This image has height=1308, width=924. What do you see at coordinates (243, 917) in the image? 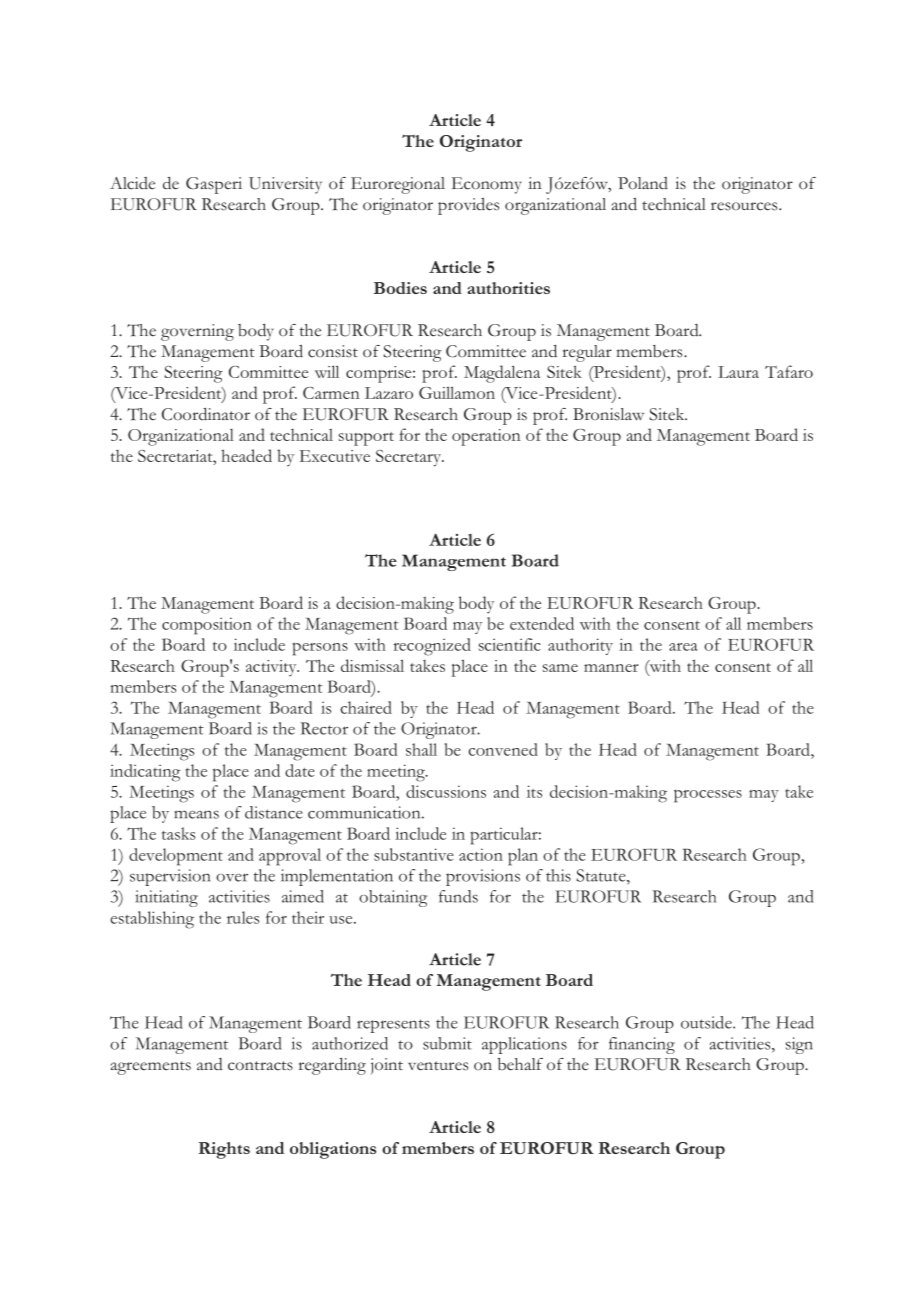
I see `rules` at bounding box center [243, 917].
